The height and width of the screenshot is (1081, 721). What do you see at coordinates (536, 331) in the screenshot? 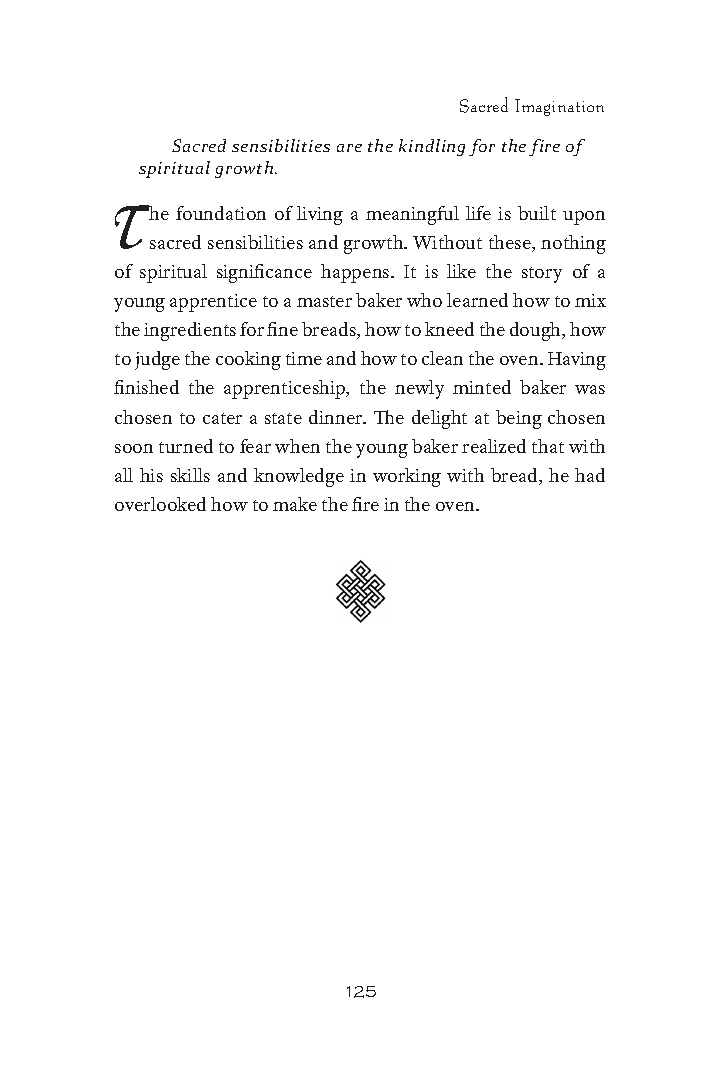
I see `dough` at bounding box center [536, 331].
